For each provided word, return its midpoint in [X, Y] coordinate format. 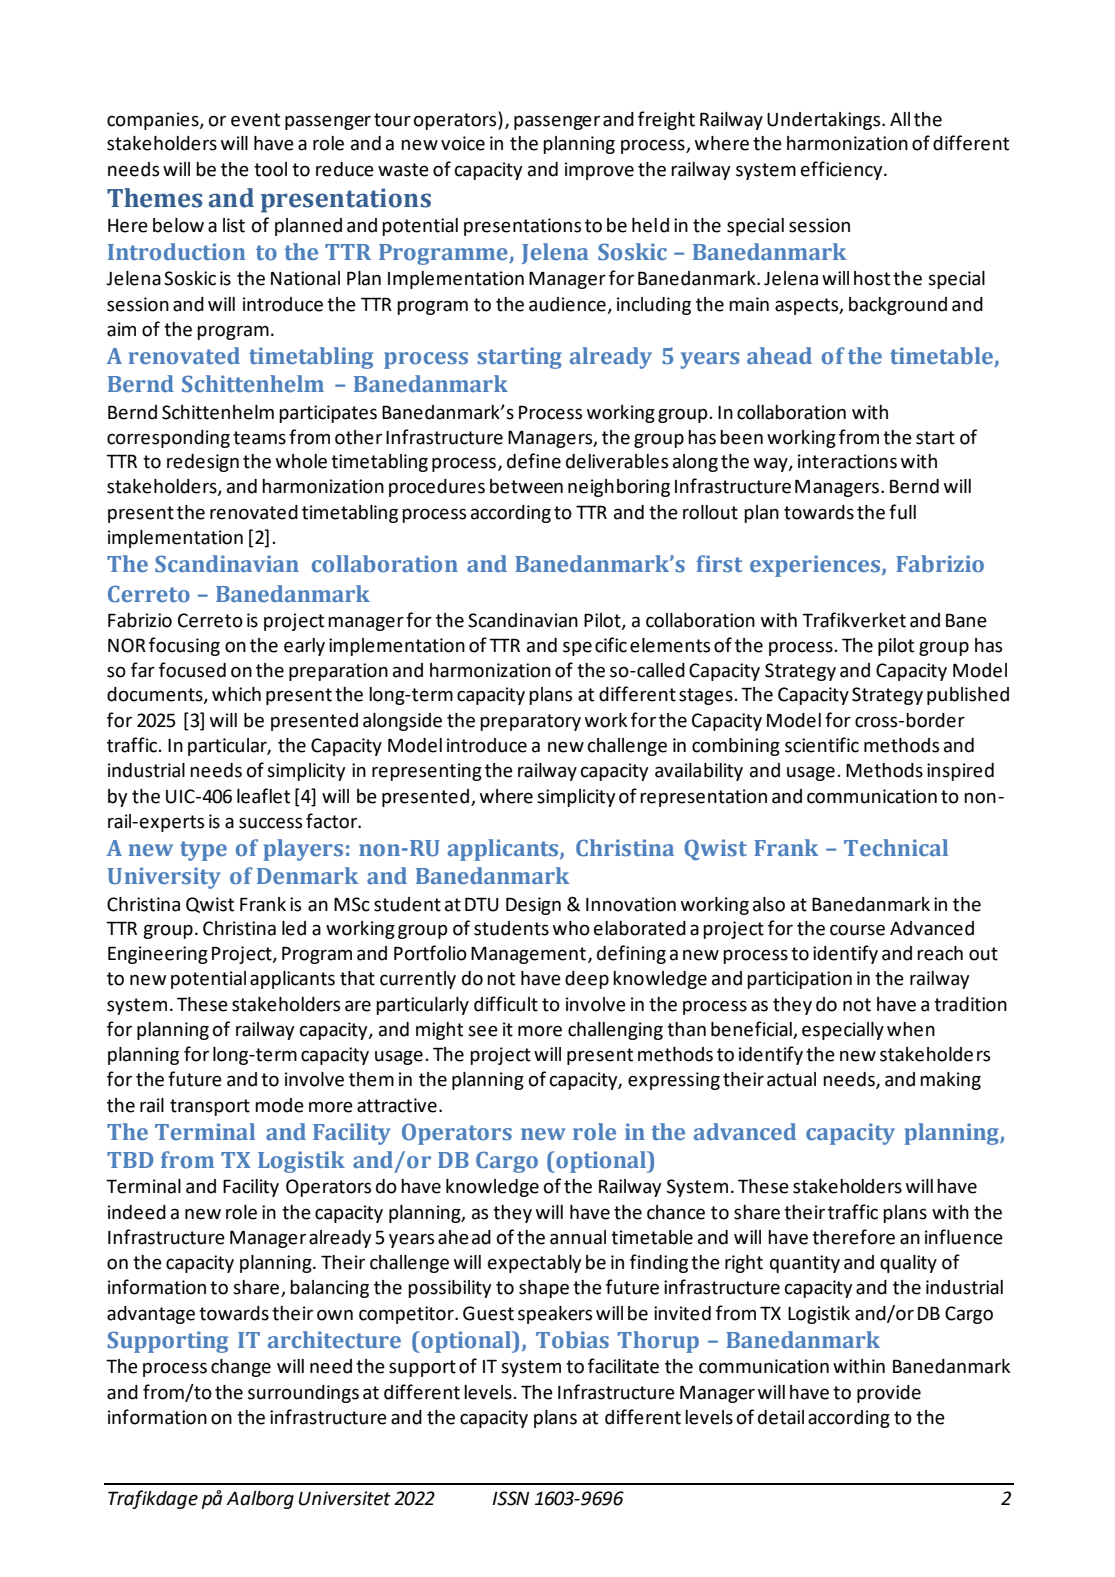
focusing [184, 646]
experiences [816, 566]
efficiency [843, 170]
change [241, 1368]
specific [595, 646]
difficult [506, 1004]
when [911, 1029]
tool [270, 169]
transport [210, 1107]
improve [599, 171]
